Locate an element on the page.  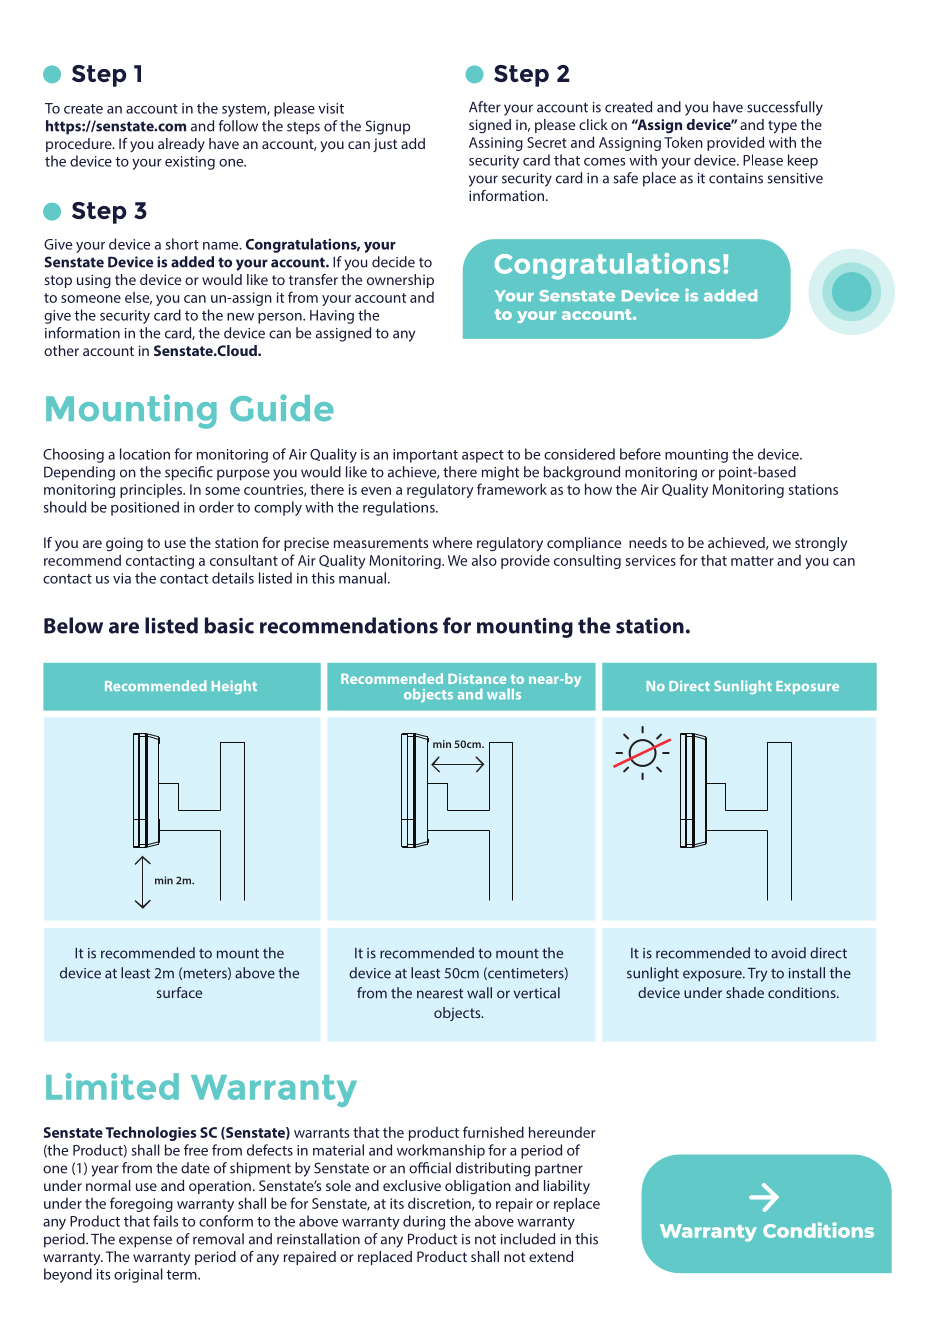
before is located at coordinates (640, 454).
